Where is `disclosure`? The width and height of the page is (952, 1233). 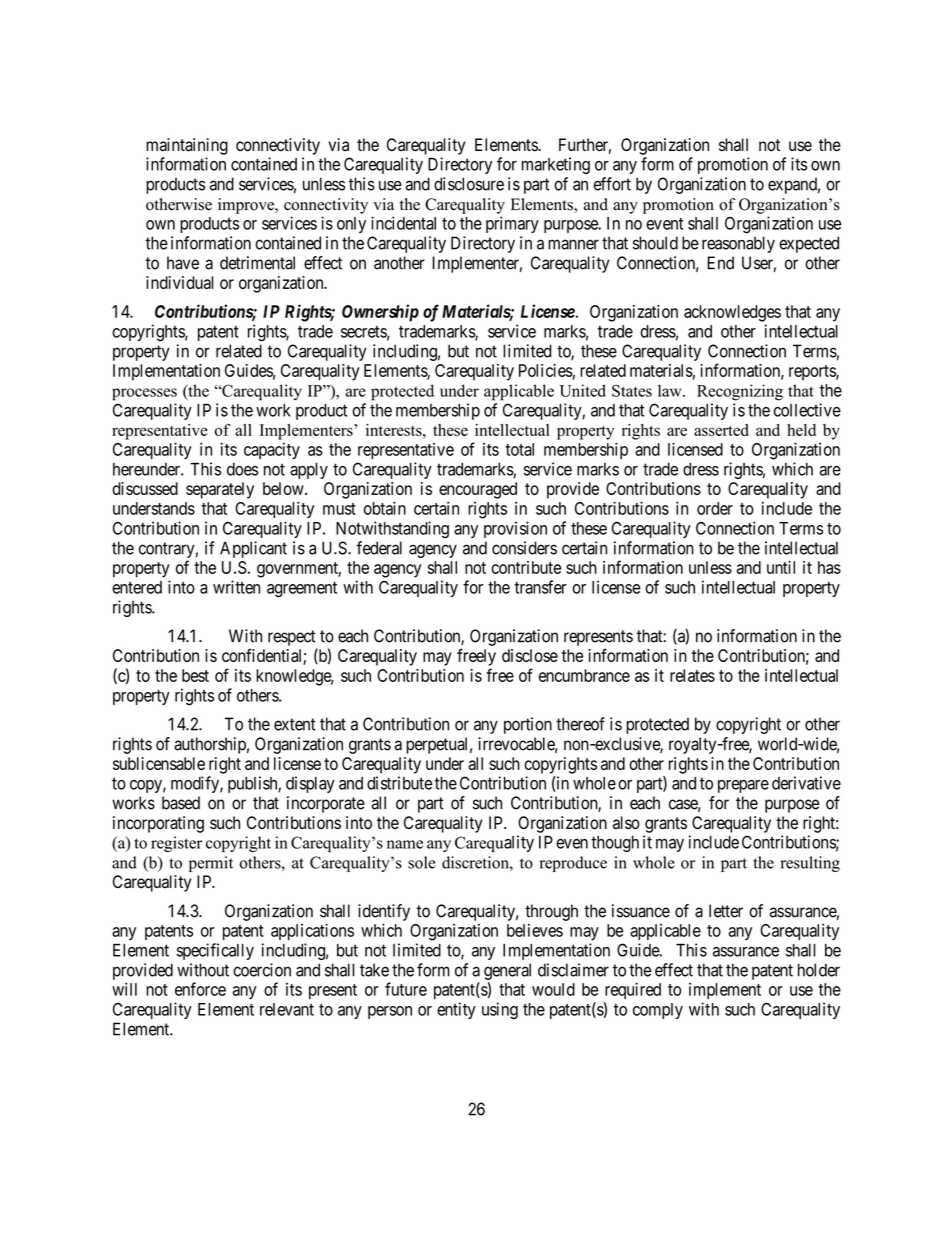 disclosure is located at coordinates (469, 184).
